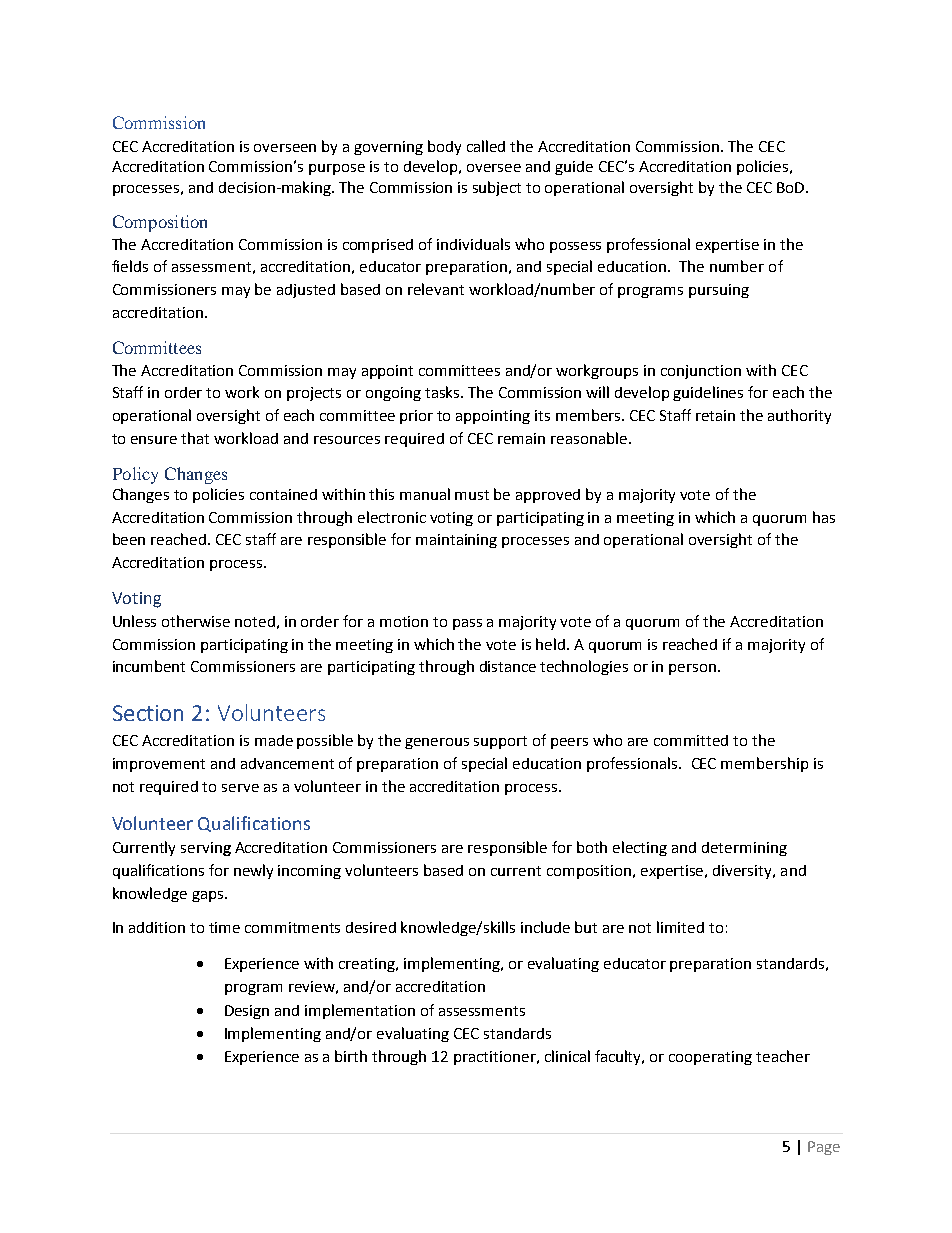 This screenshot has height=1233, width=952. I want to click on has, so click(824, 517).
